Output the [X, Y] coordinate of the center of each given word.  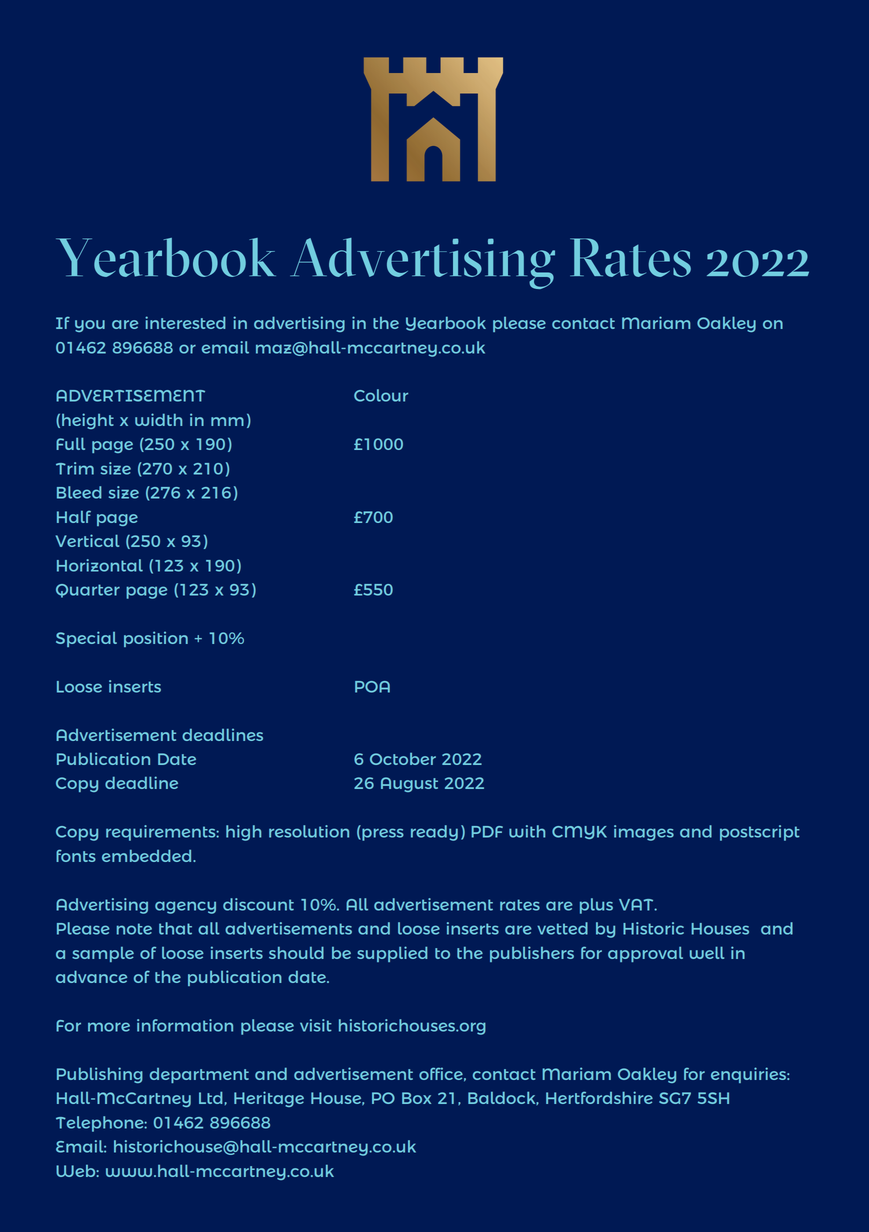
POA [372, 687]
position [156, 639]
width [158, 419]
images [644, 833]
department [199, 1075]
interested [185, 322]
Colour [381, 395]
